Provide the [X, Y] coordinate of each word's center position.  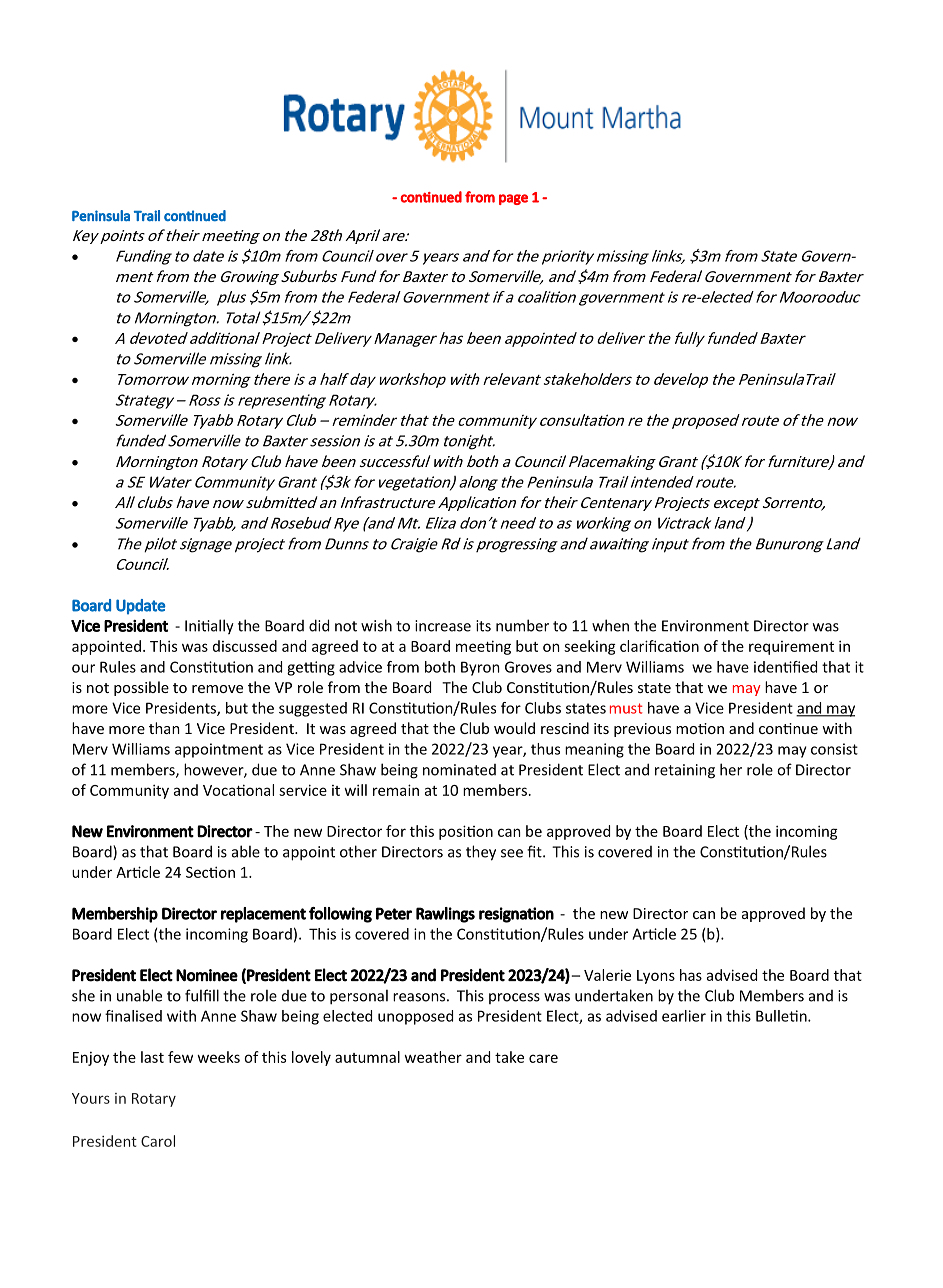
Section [210, 872]
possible [141, 688]
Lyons [656, 977]
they [481, 853]
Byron [480, 668]
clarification [659, 646]
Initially [209, 627]
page [513, 199]
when [610, 625]
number [522, 625]
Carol [158, 1141]
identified [785, 667]
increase [443, 626]
